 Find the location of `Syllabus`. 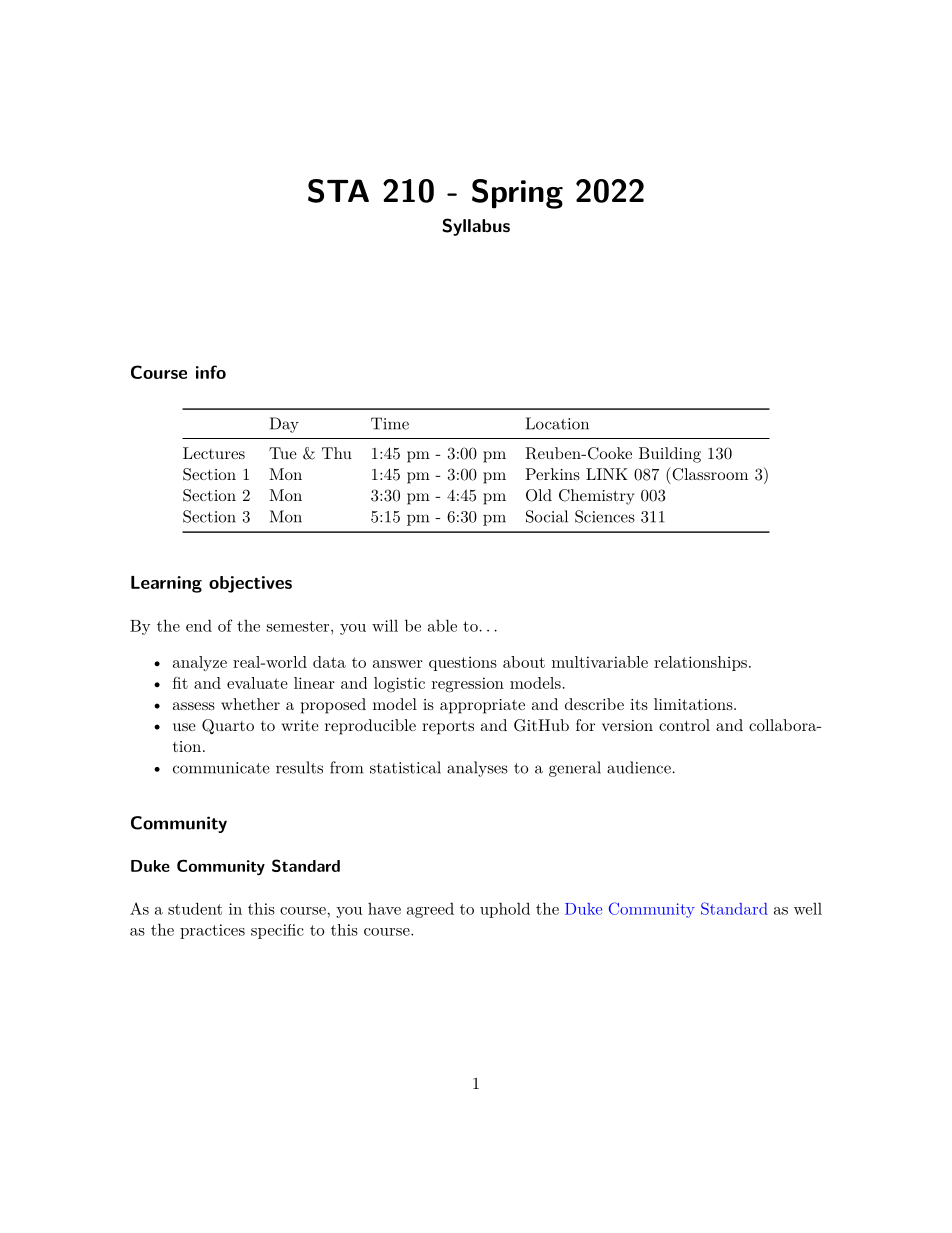

Syllabus is located at coordinates (476, 227).
